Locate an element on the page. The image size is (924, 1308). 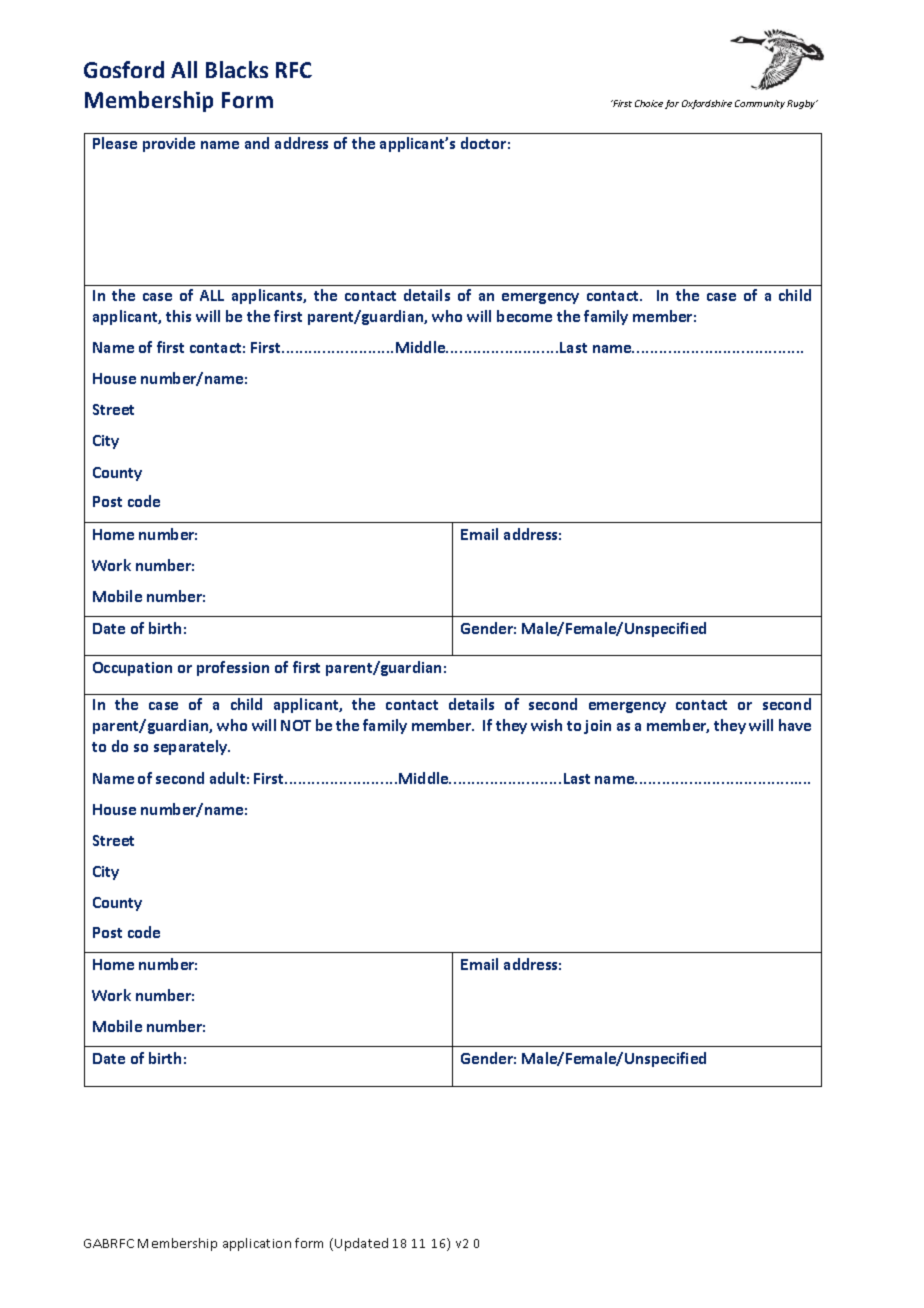
this is located at coordinates (178, 316).
